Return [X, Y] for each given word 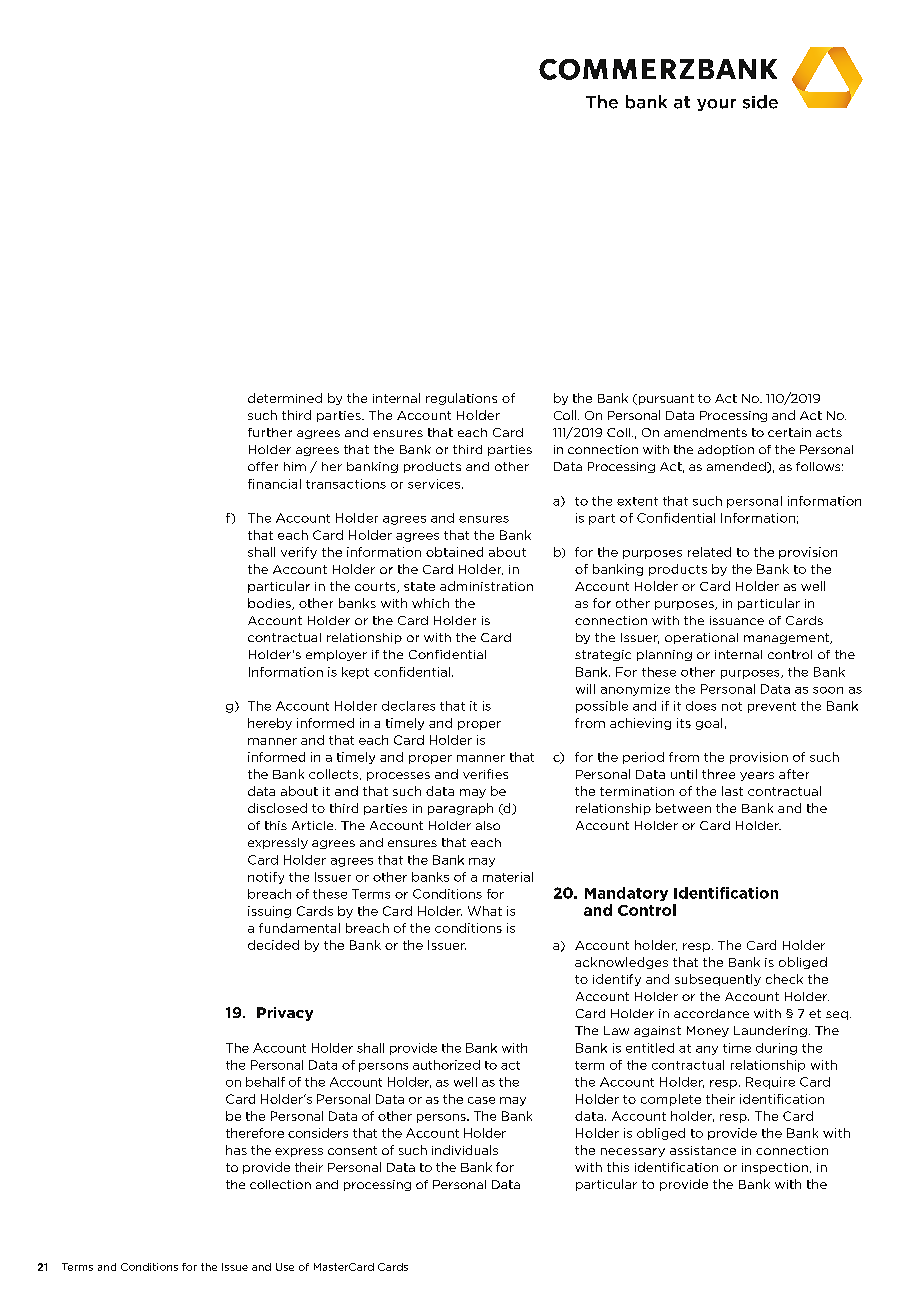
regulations [461, 399]
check [784, 979]
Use [285, 1267]
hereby [270, 724]
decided [273, 945]
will [585, 689]
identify [617, 980]
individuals [465, 1150]
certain [789, 432]
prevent [772, 707]
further [270, 432]
